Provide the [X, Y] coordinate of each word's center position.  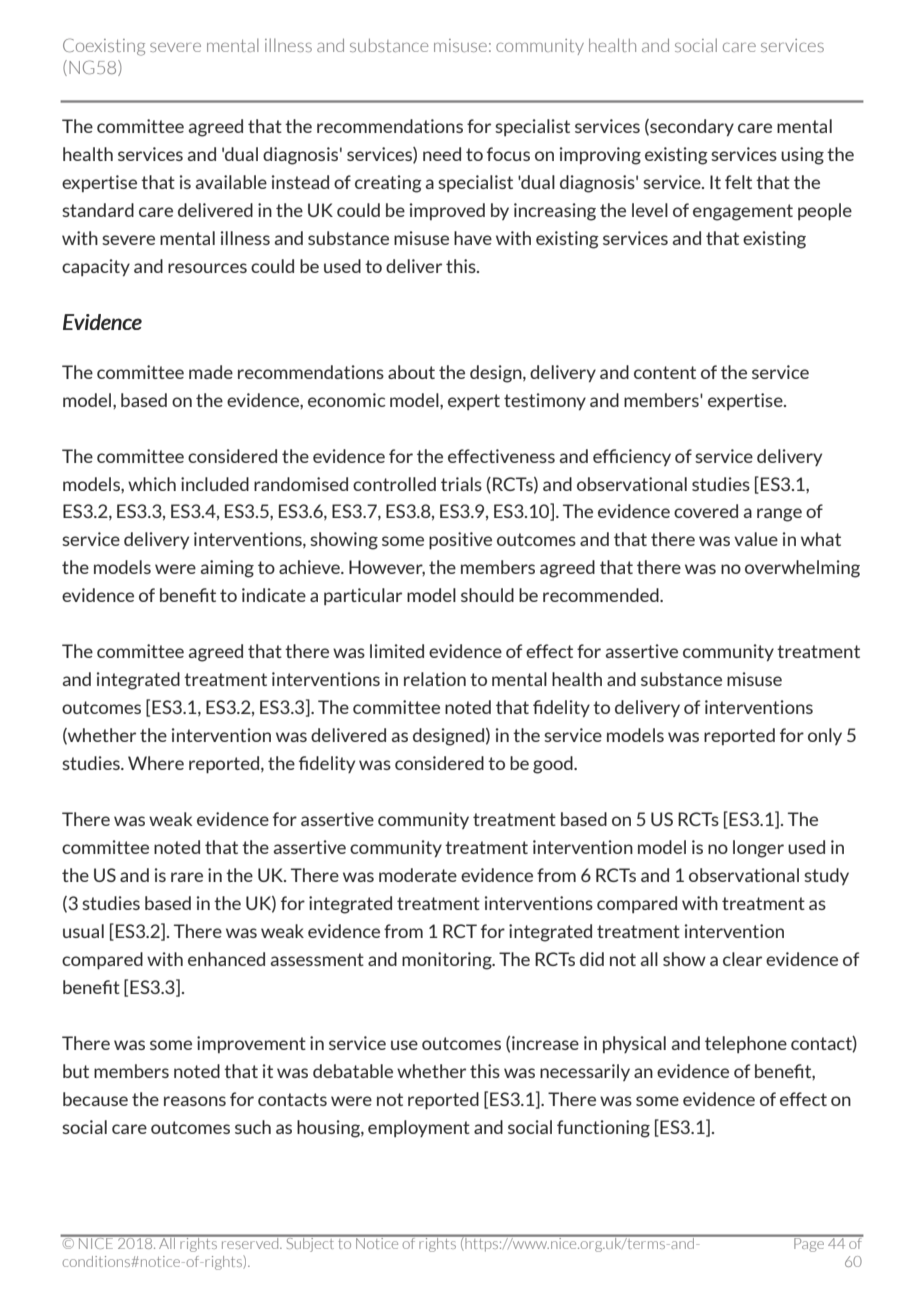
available [231, 182]
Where [156, 763]
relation [435, 679]
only [825, 736]
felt [738, 182]
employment [419, 1128]
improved [447, 211]
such [253, 1127]
